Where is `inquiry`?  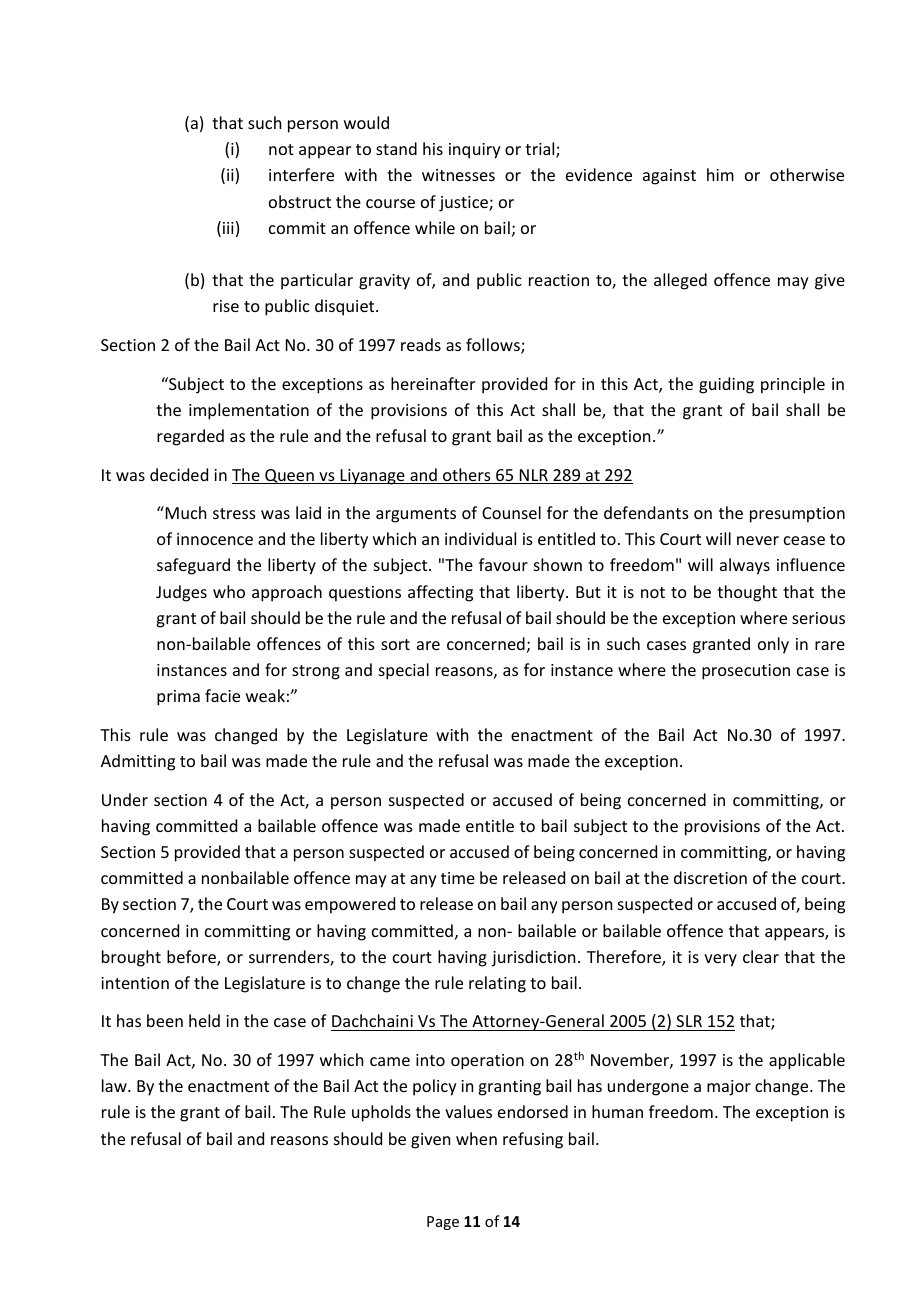 inquiry is located at coordinates (475, 151).
